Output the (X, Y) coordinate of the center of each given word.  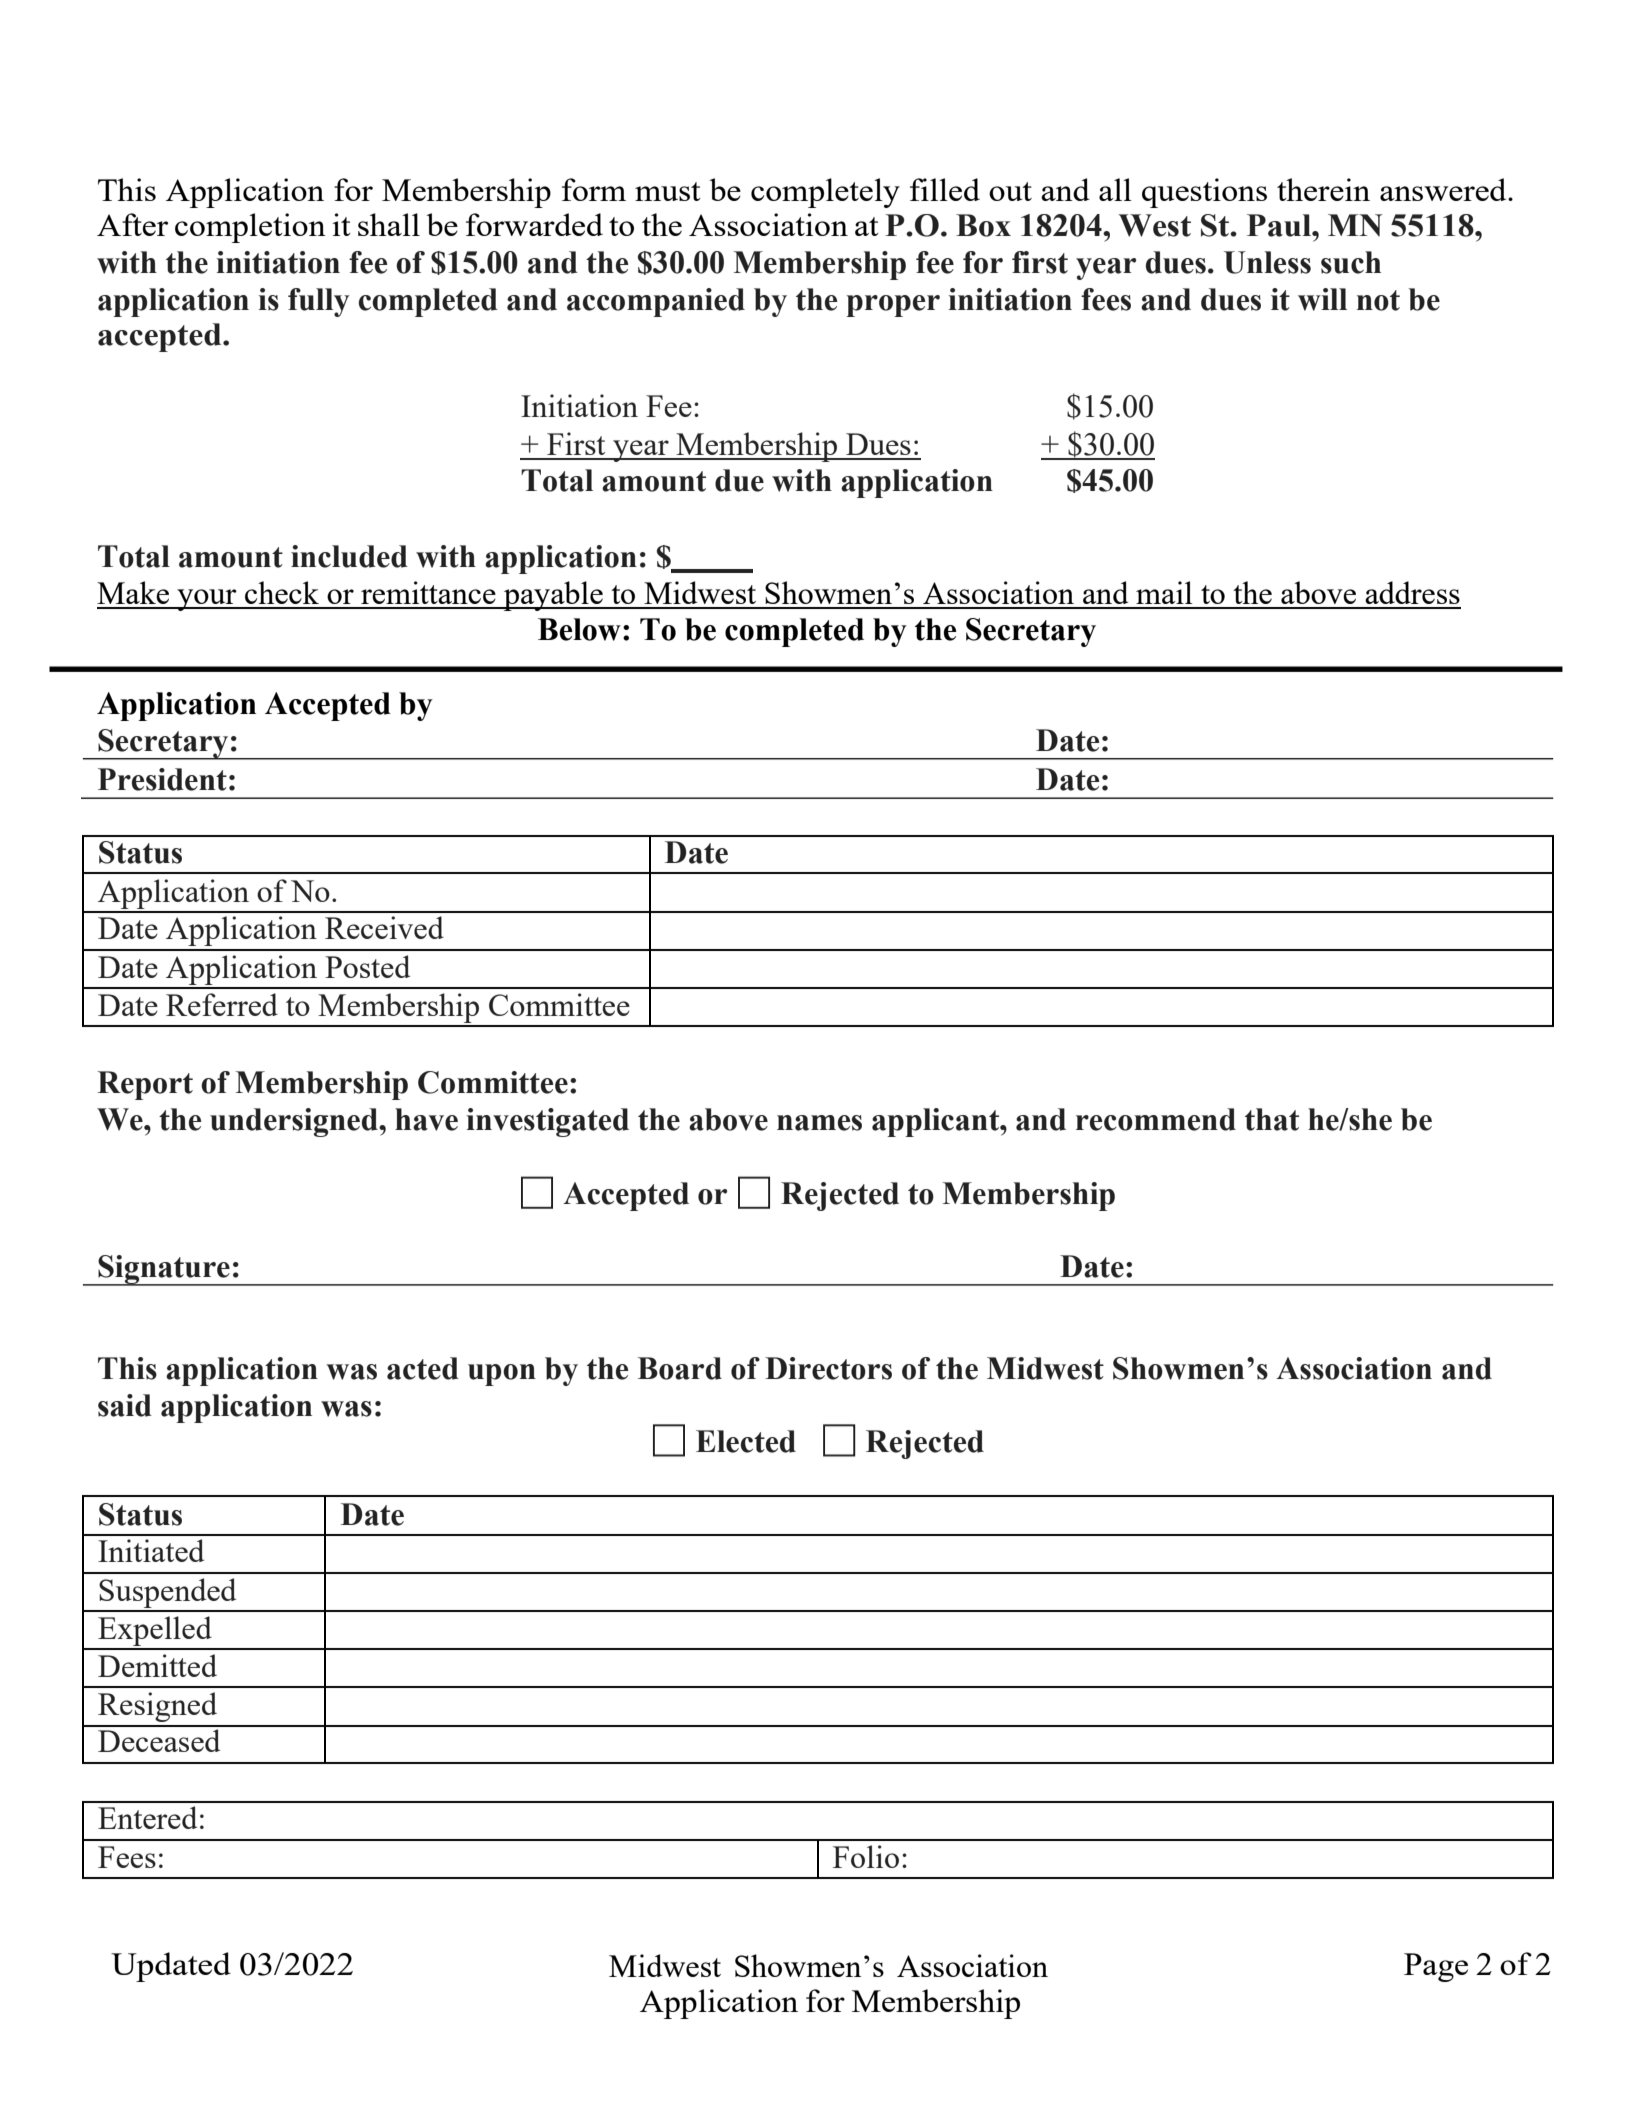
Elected (746, 1441)
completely (825, 193)
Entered (147, 1817)
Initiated (151, 1550)
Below (579, 629)
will (1322, 299)
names (819, 1123)
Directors (828, 1368)
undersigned (295, 1122)
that (1272, 1119)
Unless (1267, 262)
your (207, 600)
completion (250, 228)
